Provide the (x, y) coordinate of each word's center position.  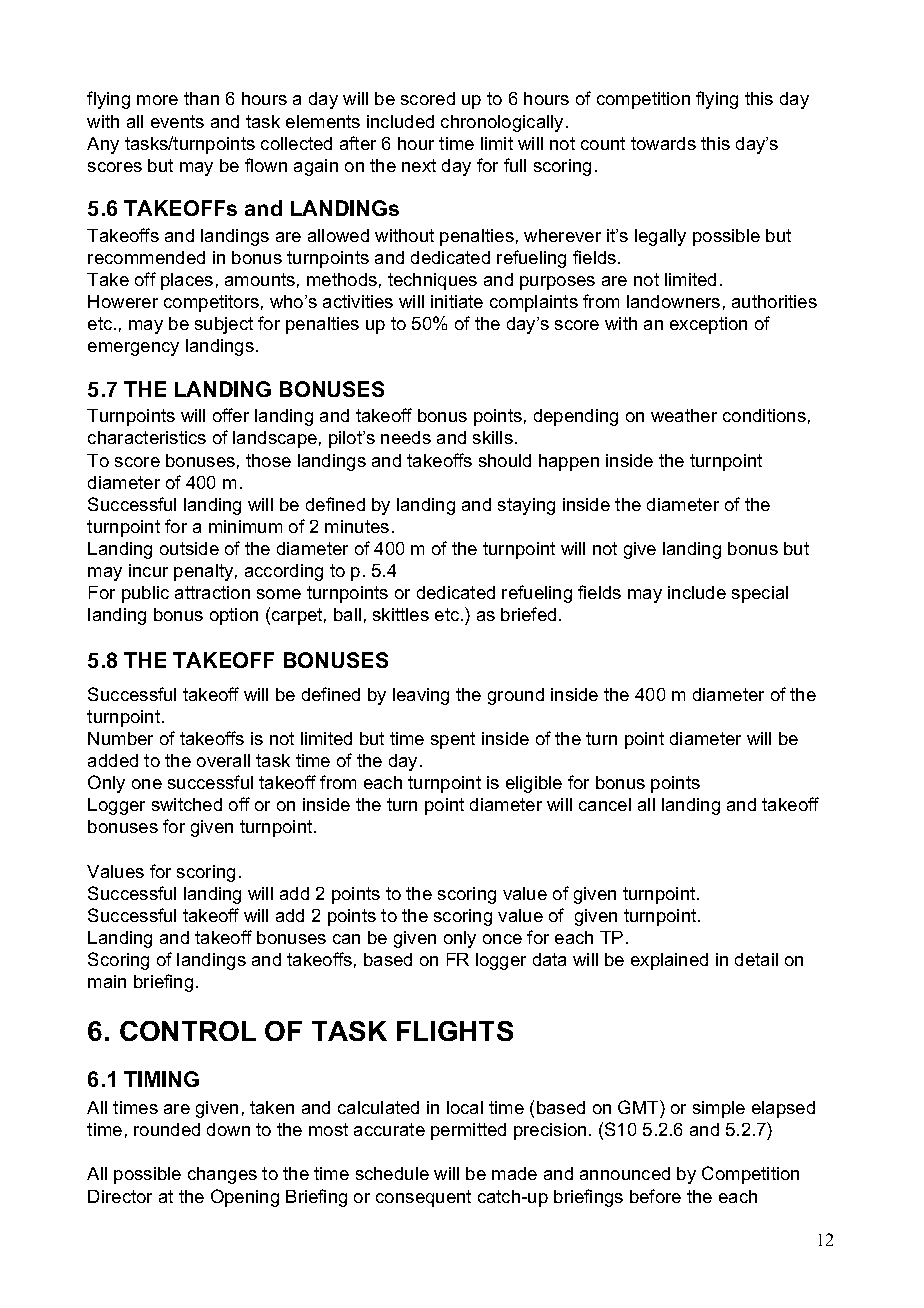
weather (684, 415)
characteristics (147, 437)
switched (187, 804)
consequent (423, 1198)
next (419, 165)
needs (406, 437)
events (177, 121)
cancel (605, 804)
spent (453, 740)
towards (663, 143)
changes (222, 1175)
